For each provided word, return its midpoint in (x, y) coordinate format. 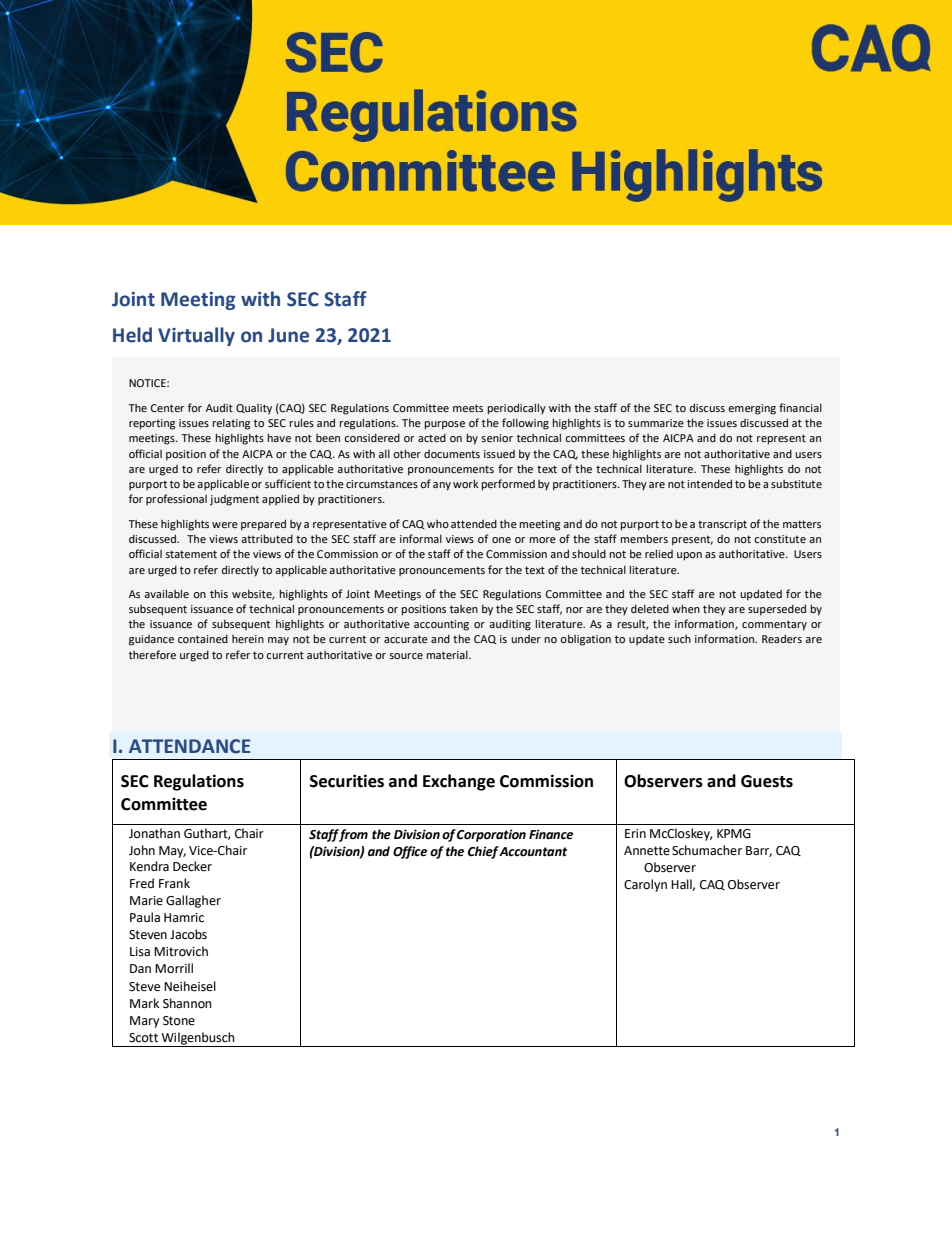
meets (468, 408)
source (406, 656)
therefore (152, 654)
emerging (752, 409)
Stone (179, 1021)
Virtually (196, 336)
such (679, 639)
